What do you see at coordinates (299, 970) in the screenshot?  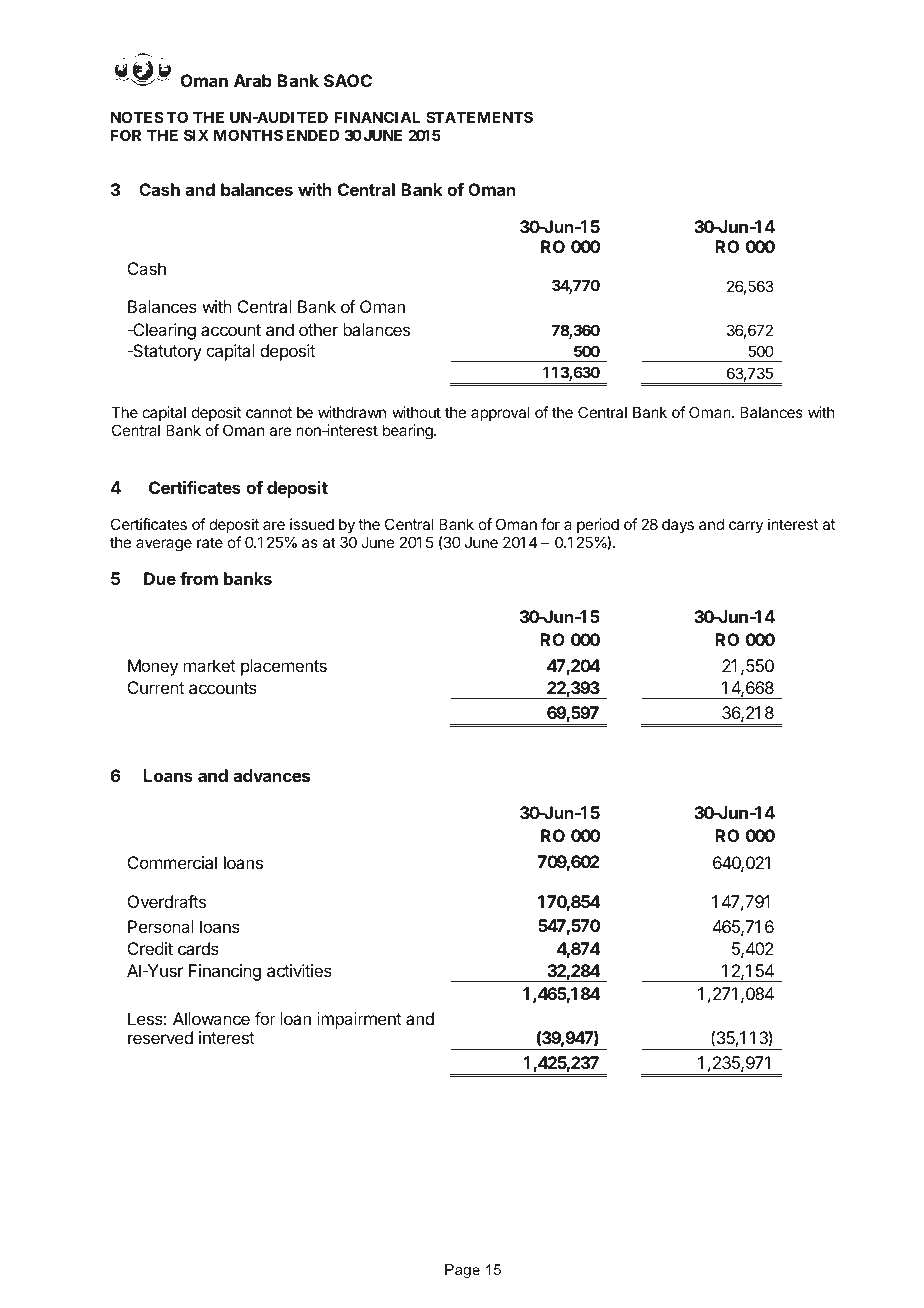 I see `activities` at bounding box center [299, 970].
